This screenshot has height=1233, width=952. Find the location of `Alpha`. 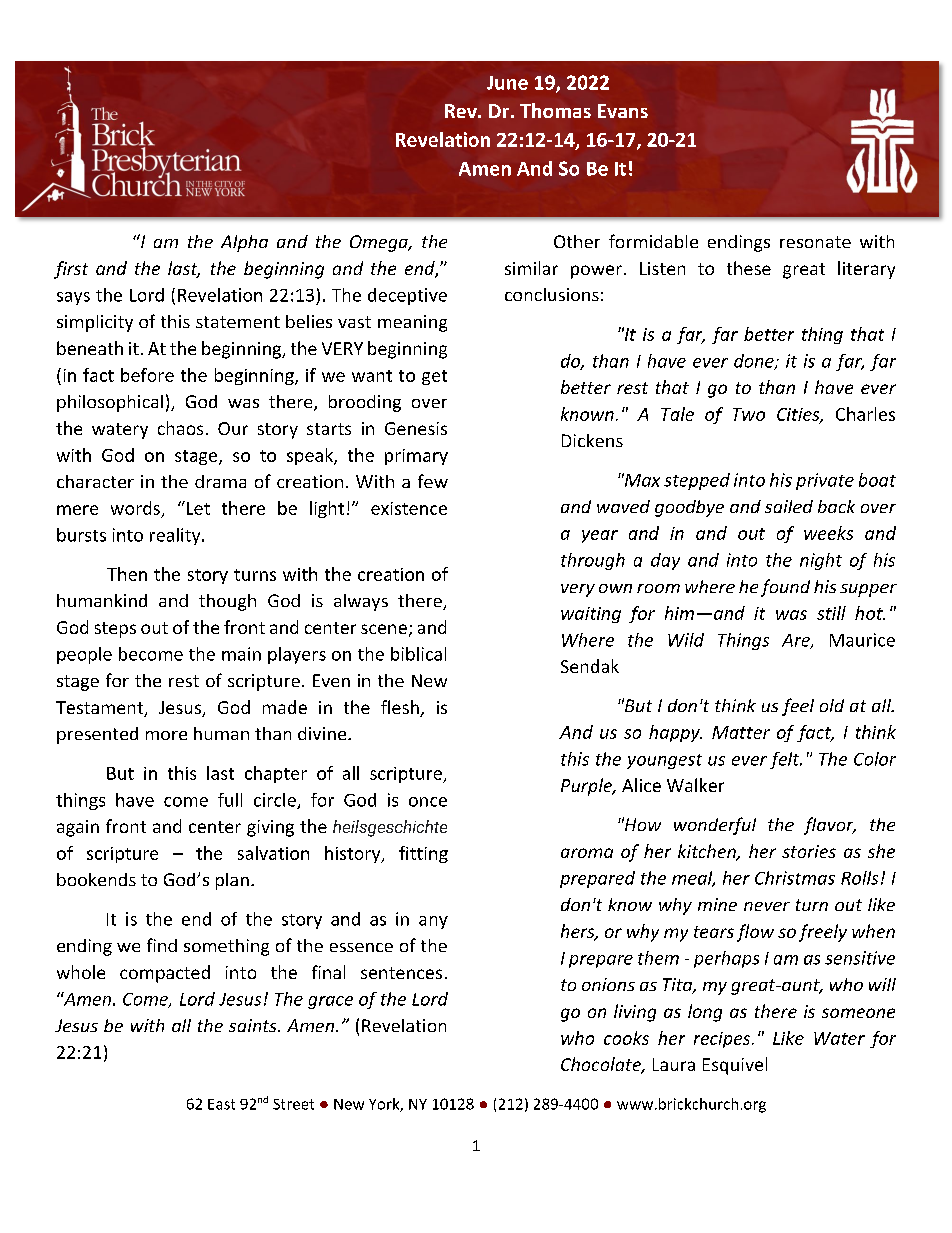

Alpha is located at coordinates (244, 243).
